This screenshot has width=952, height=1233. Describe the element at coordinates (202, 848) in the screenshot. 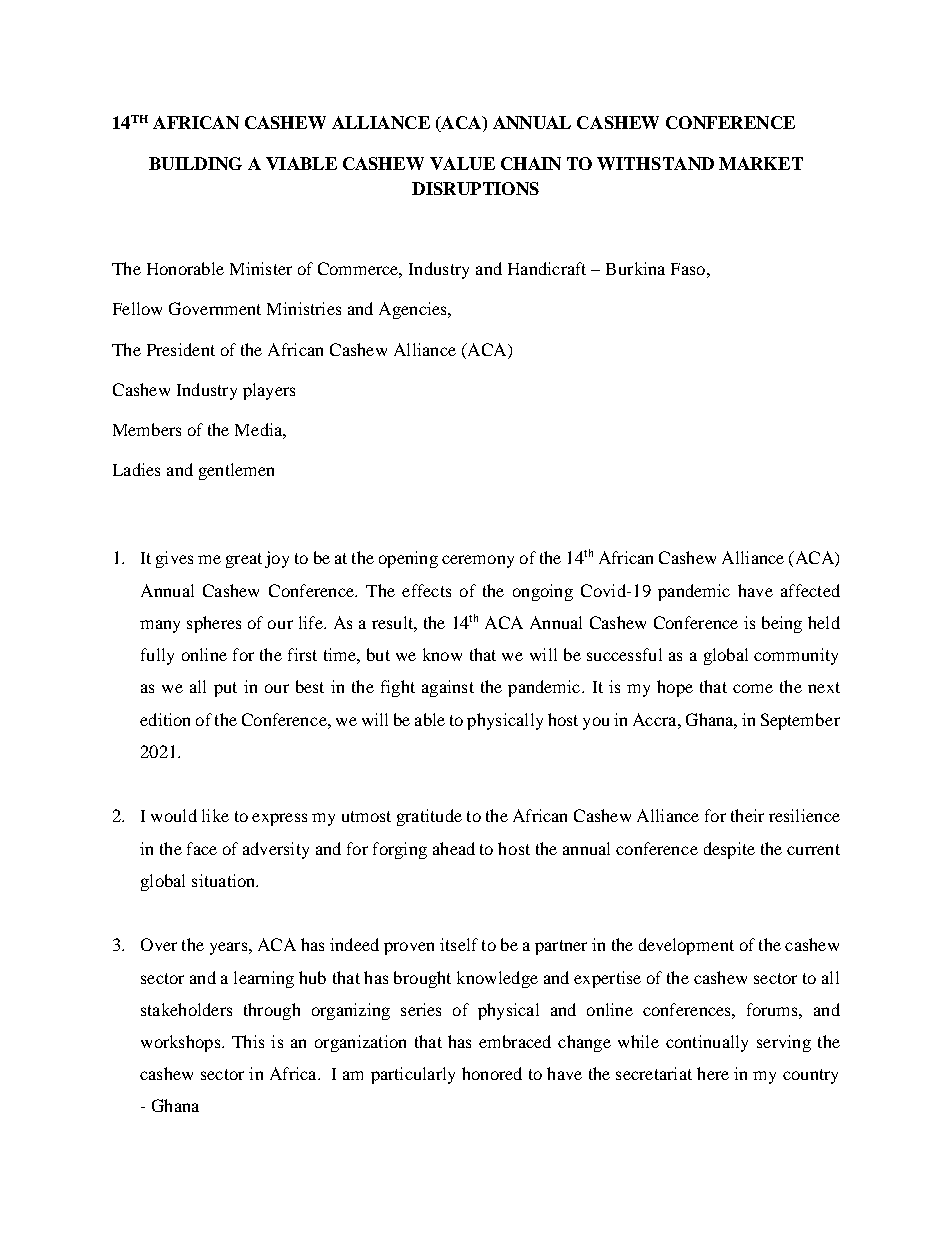

I see `face` at that location.
